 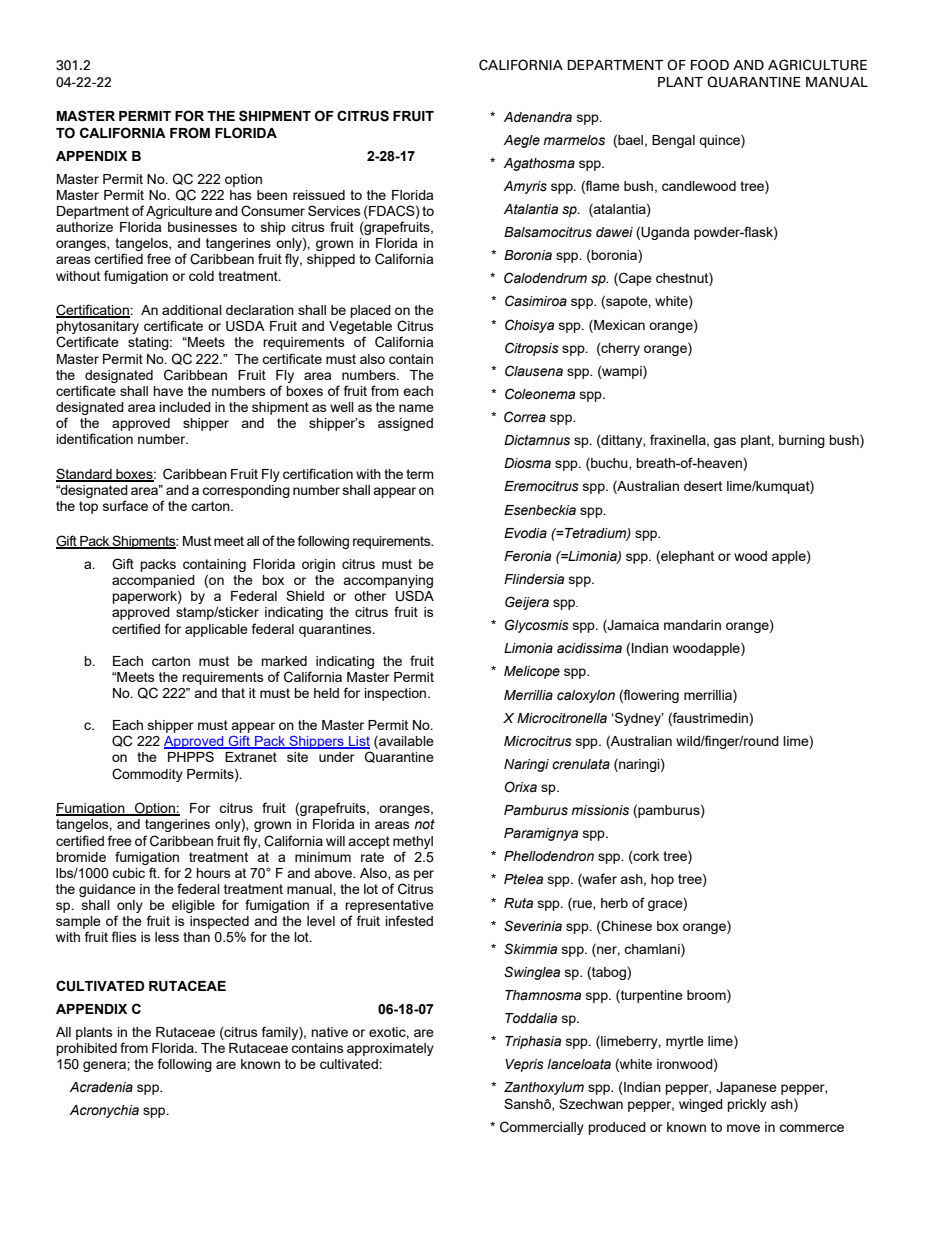 What do you see at coordinates (692, 625) in the image?
I see `mandarin` at bounding box center [692, 625].
